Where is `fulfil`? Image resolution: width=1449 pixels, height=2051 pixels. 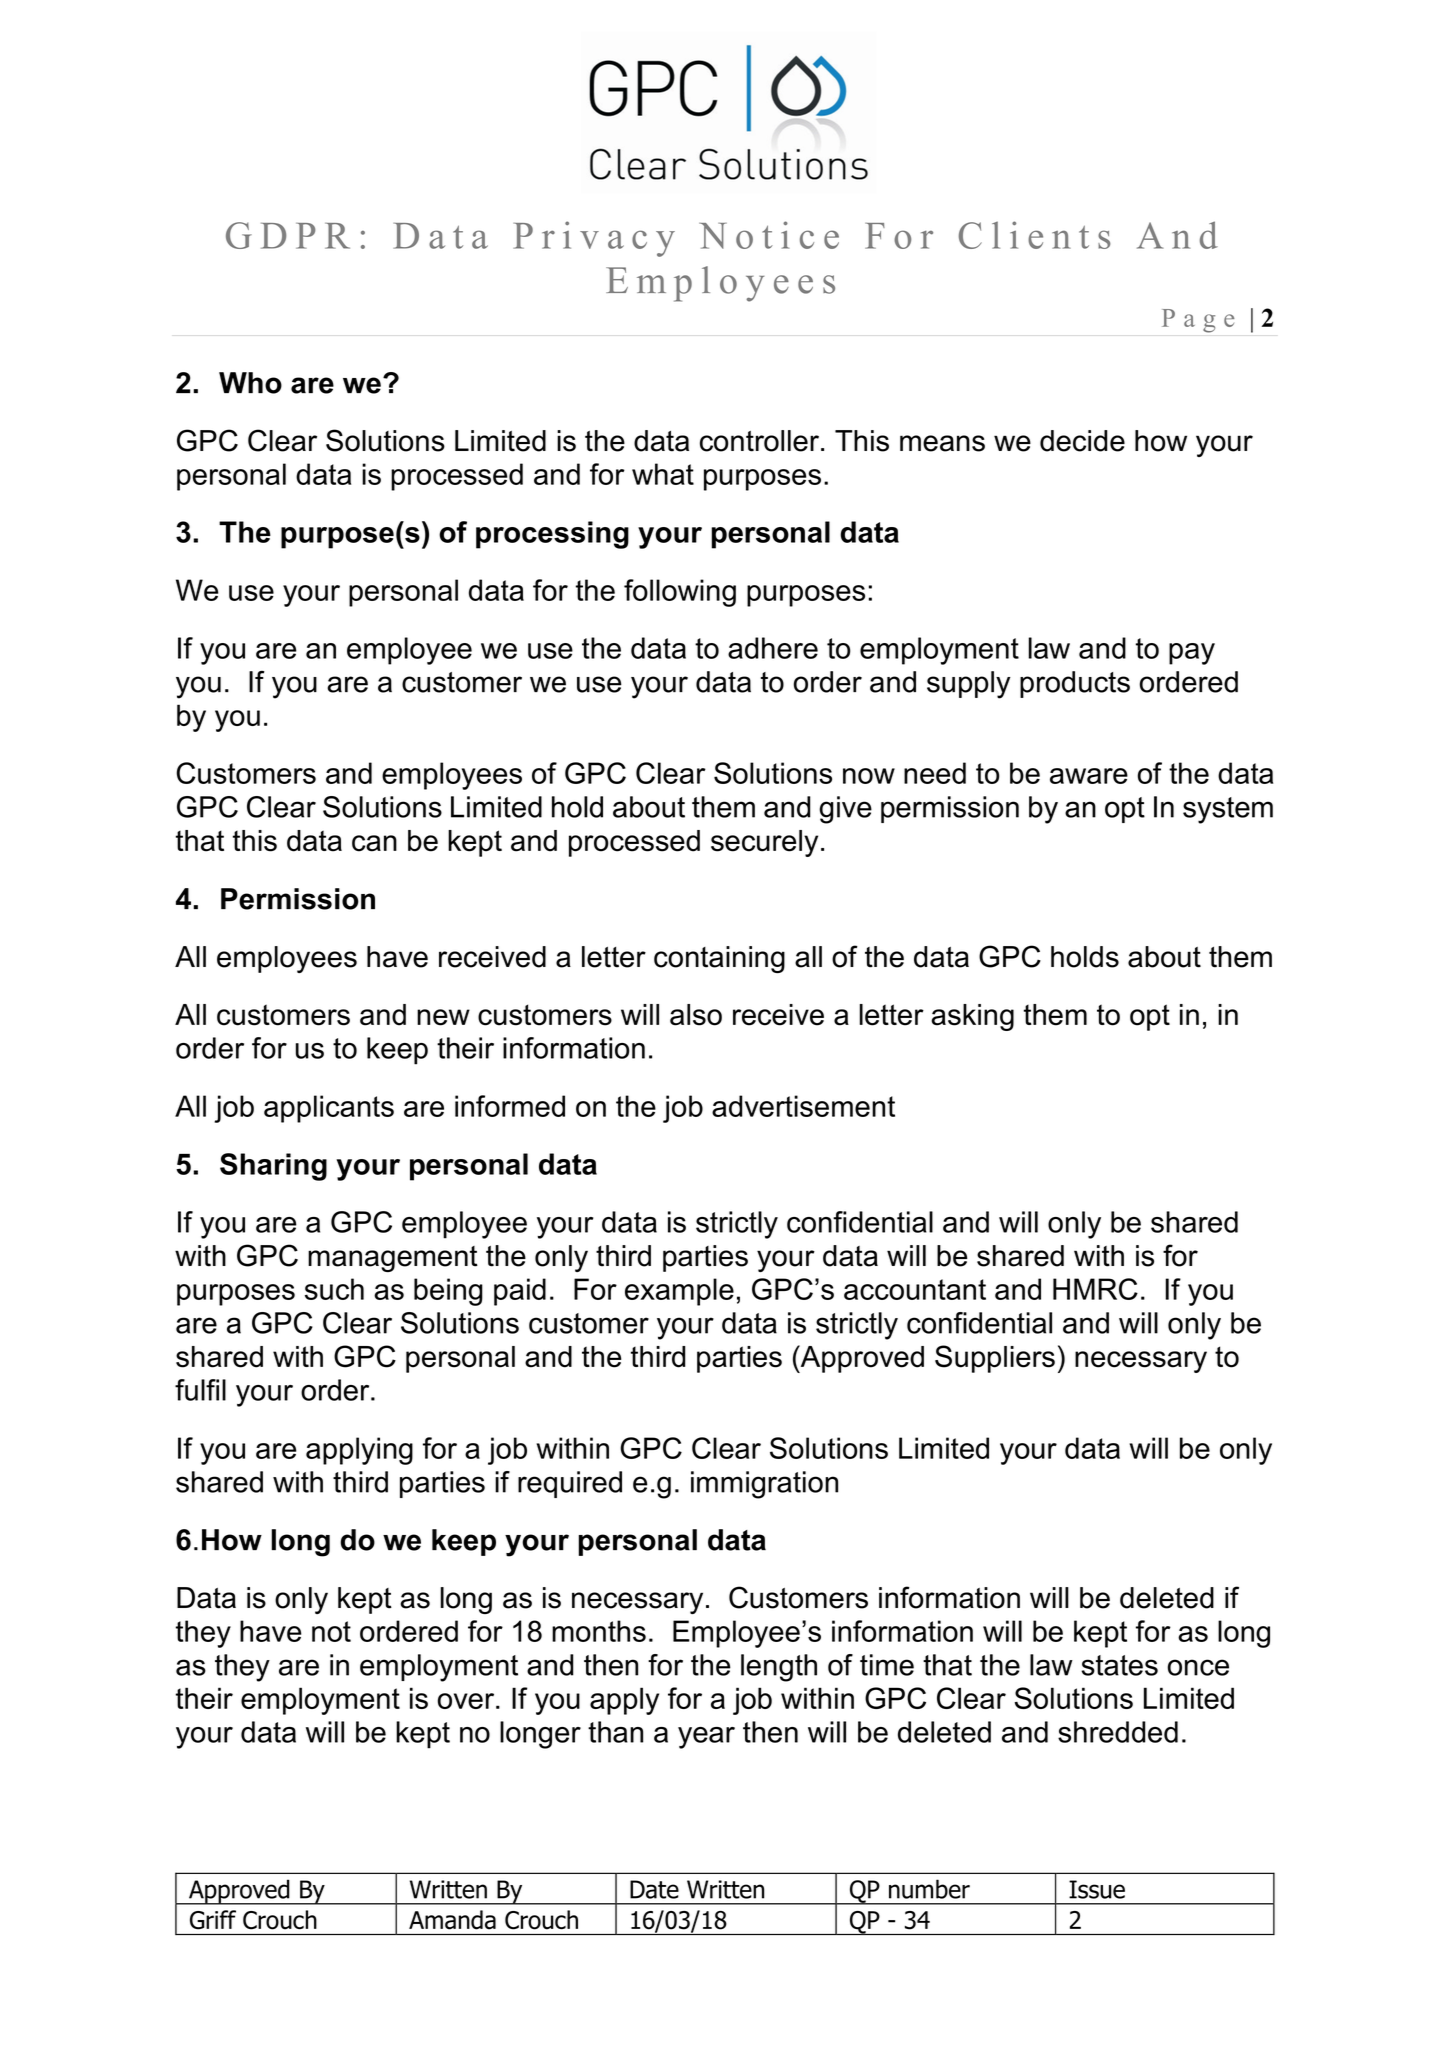 fulfil is located at coordinates (200, 1390).
